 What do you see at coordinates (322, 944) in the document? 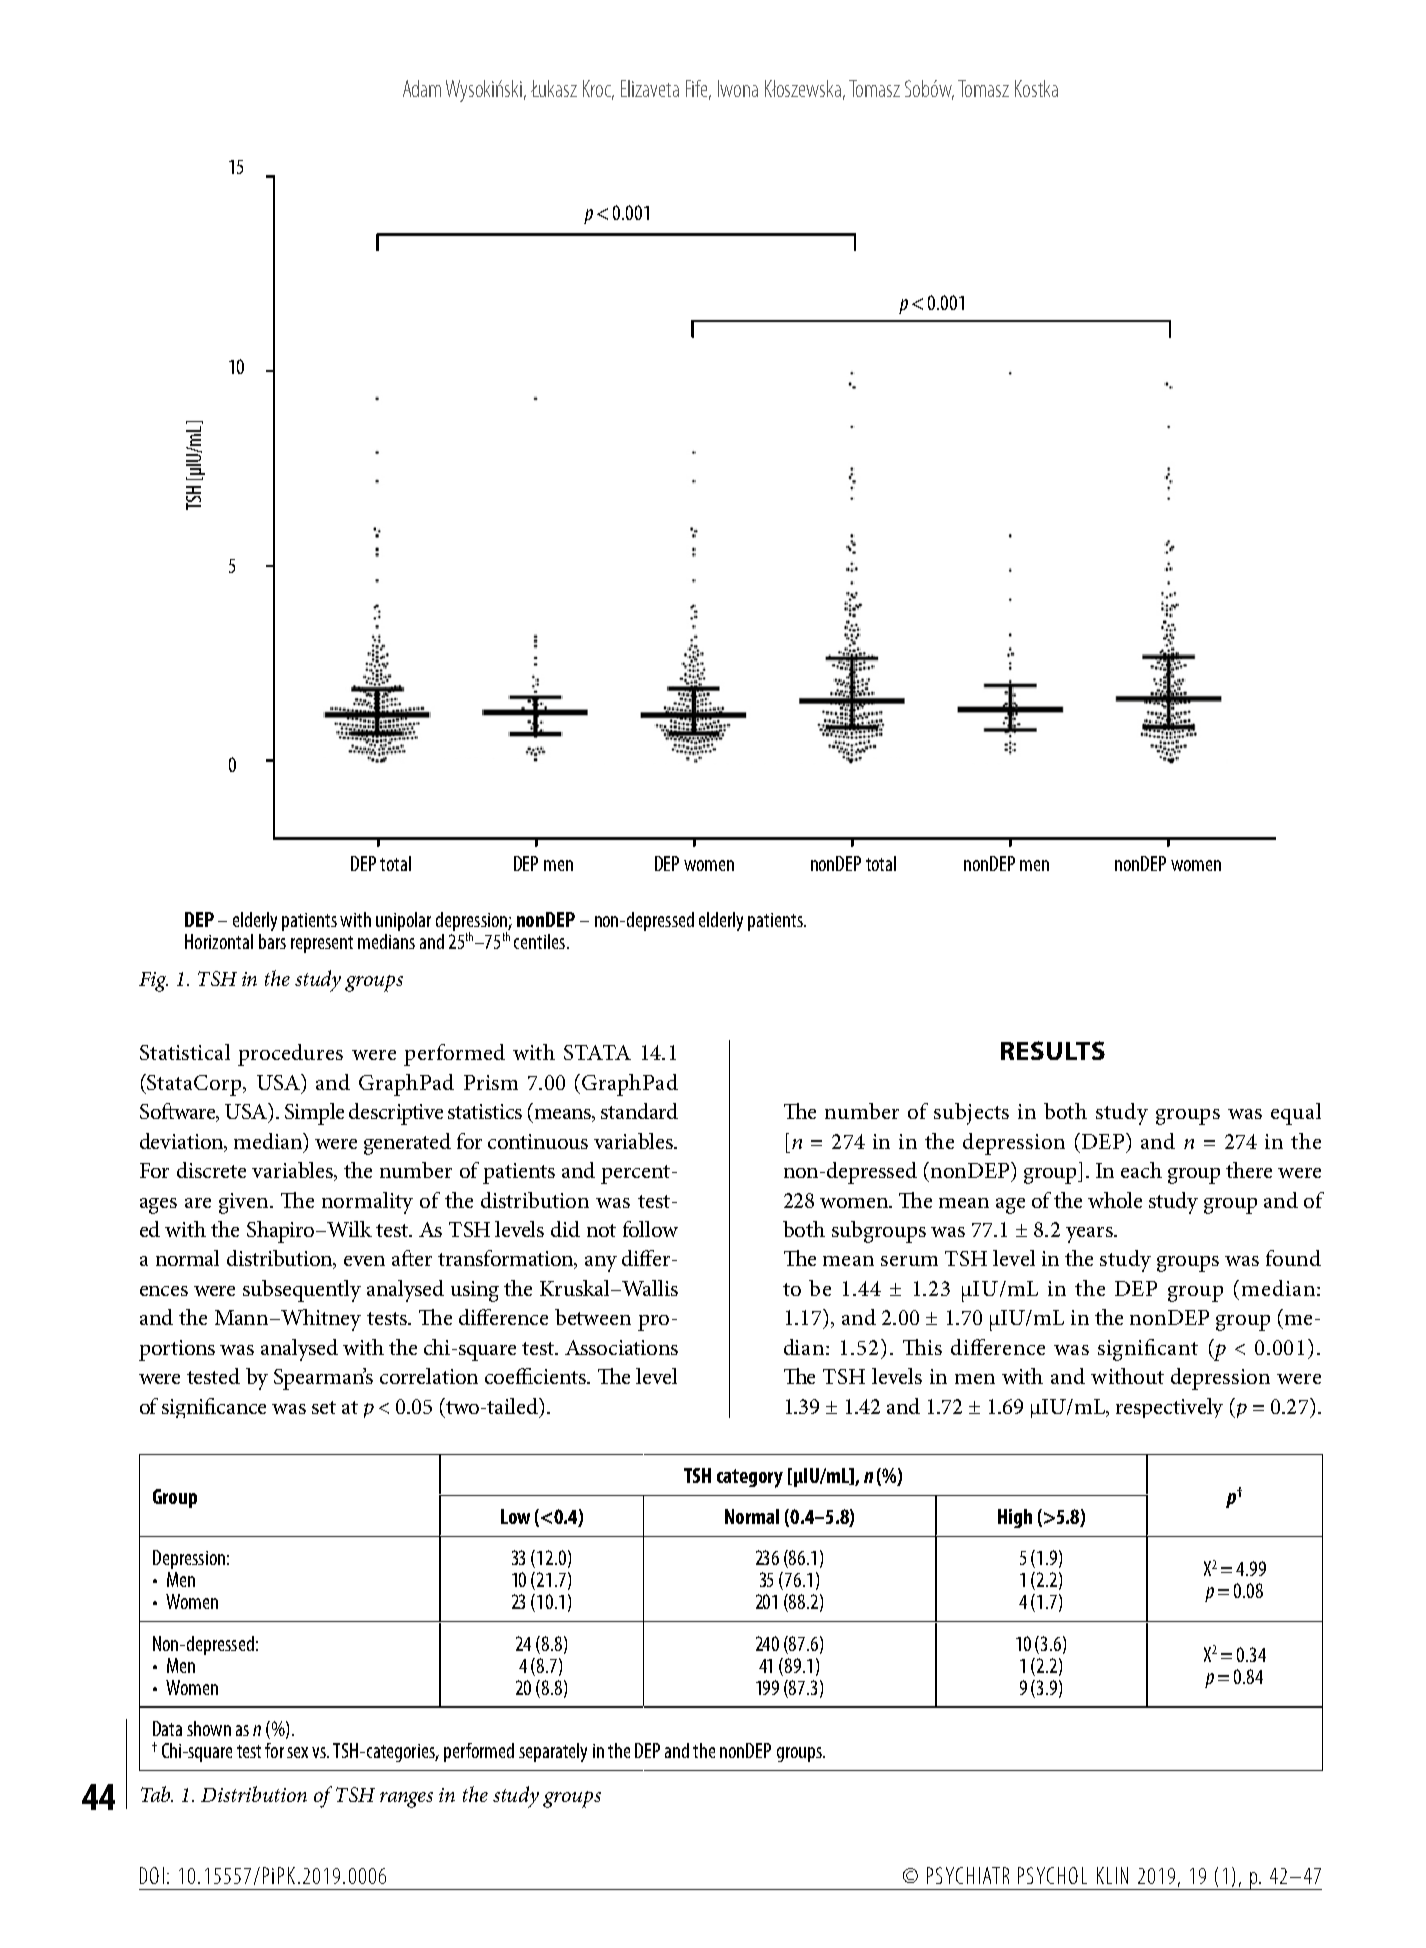
I see `represent` at bounding box center [322, 944].
